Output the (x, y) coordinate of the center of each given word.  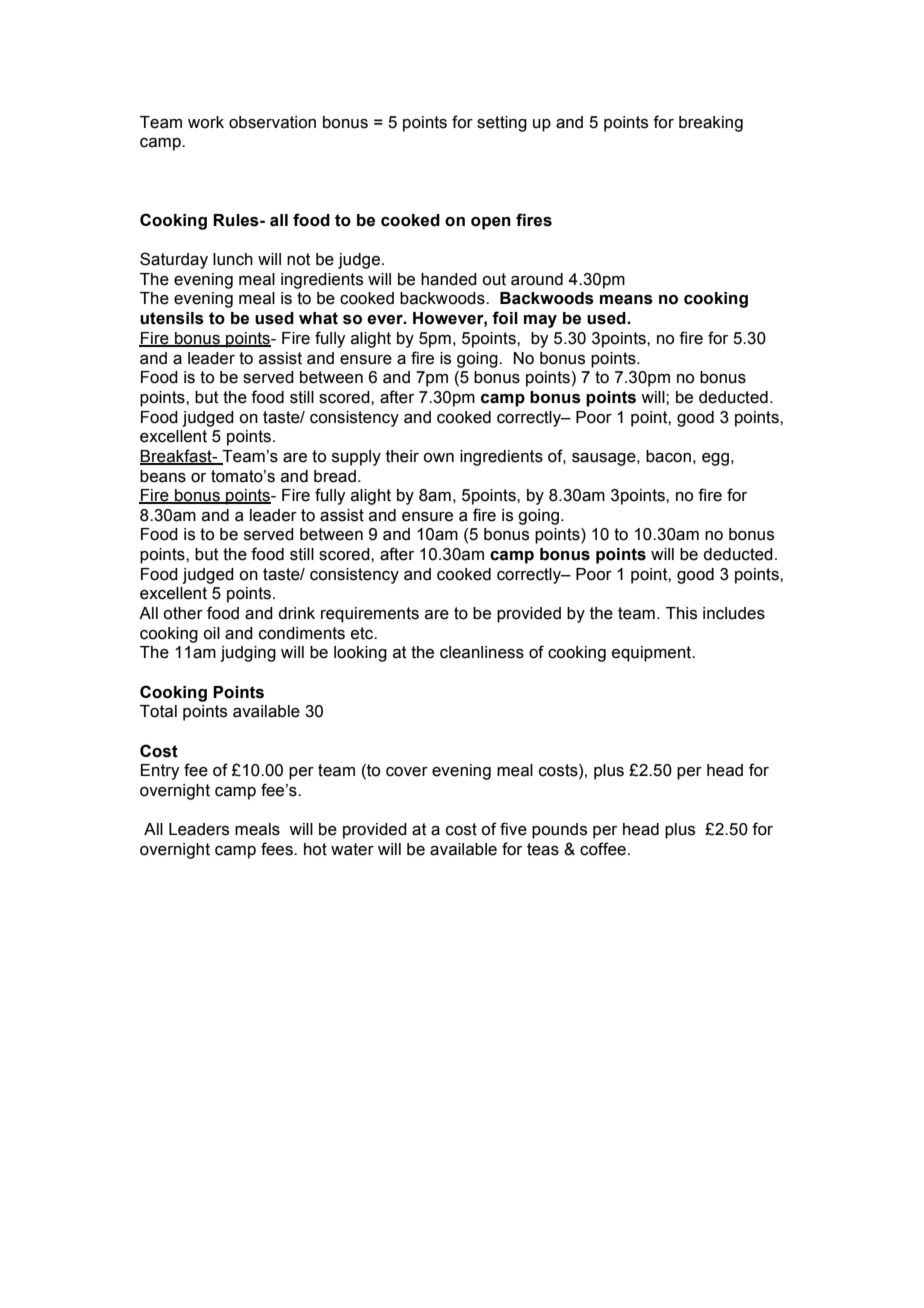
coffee (603, 849)
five (513, 829)
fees (278, 849)
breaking (711, 124)
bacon (668, 456)
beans (163, 476)
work (206, 122)
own (438, 458)
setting (502, 124)
